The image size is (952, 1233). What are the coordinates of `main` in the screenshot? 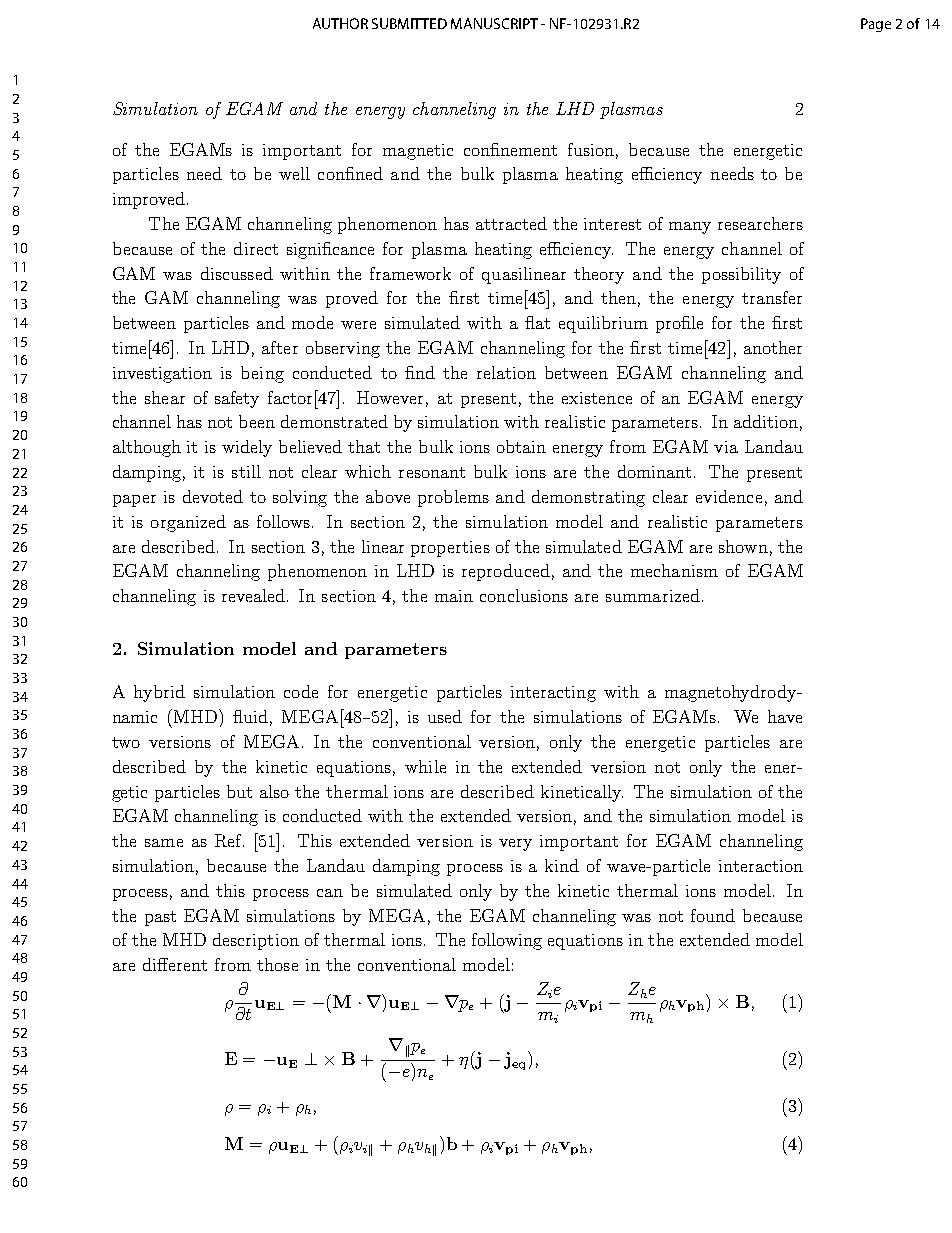 It's located at (454, 596).
